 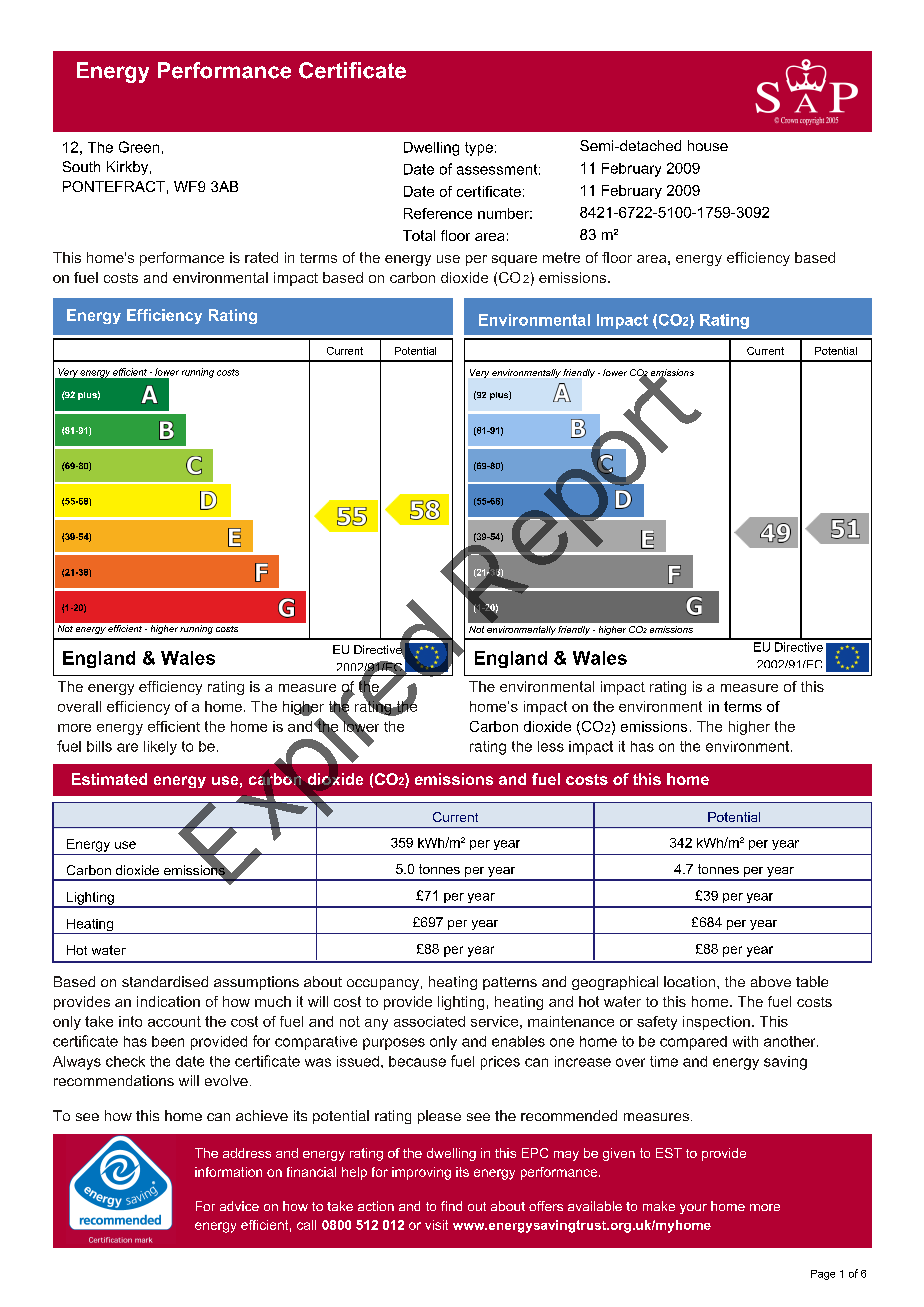 I want to click on location, so click(x=689, y=981).
